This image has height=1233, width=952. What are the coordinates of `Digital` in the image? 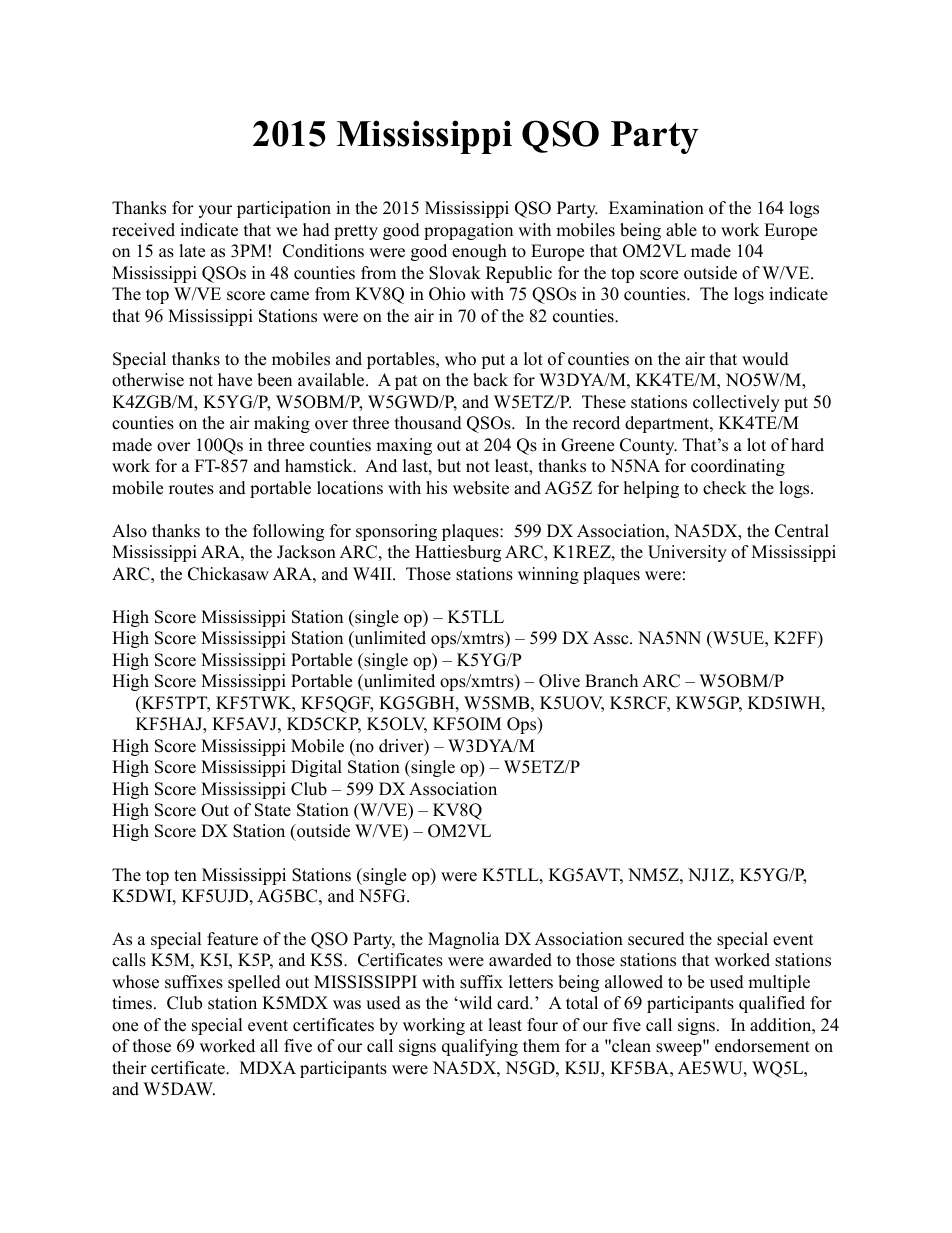 It's located at (316, 768).
